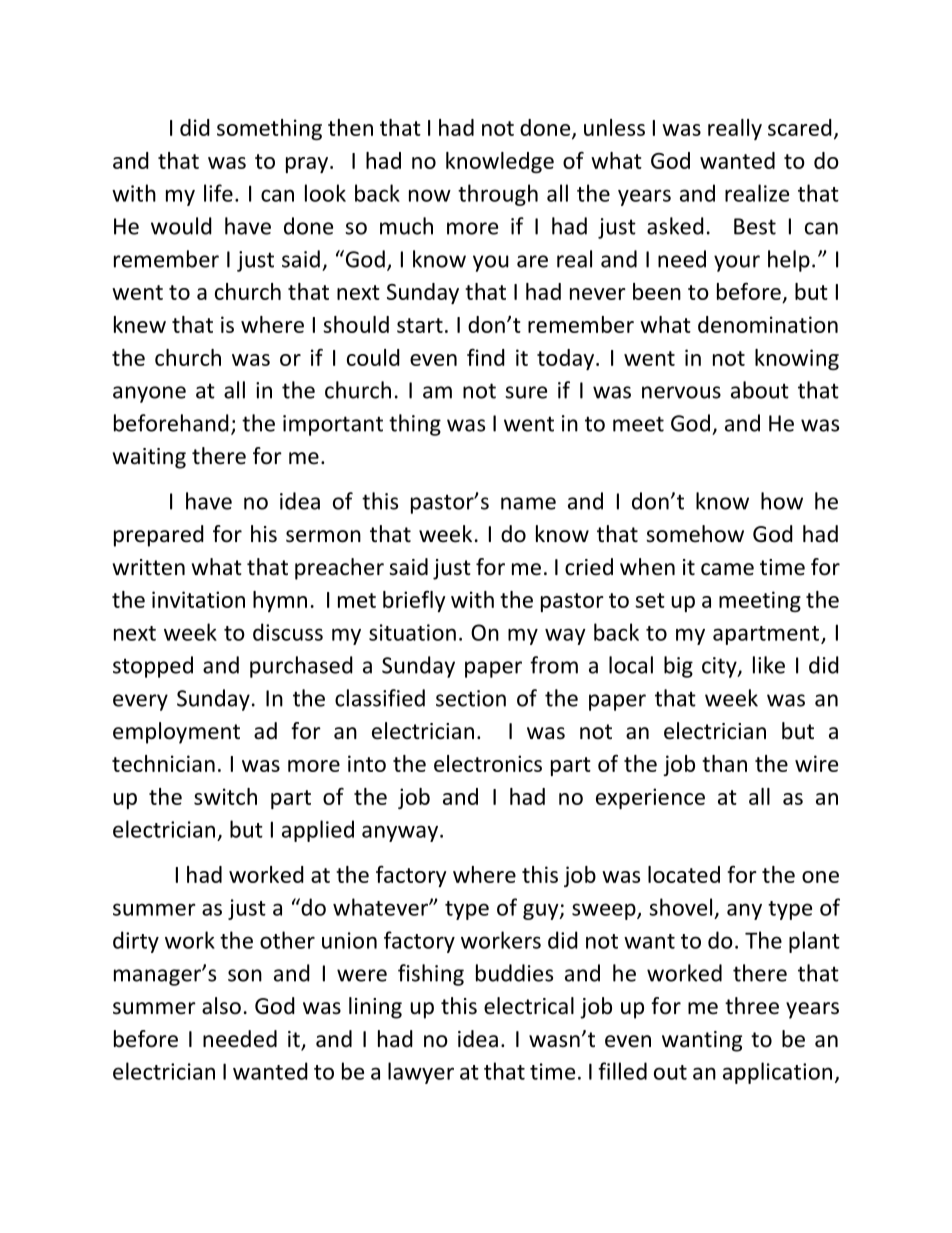  Describe the element at coordinates (800, 127) in the screenshot. I see `scared` at that location.
